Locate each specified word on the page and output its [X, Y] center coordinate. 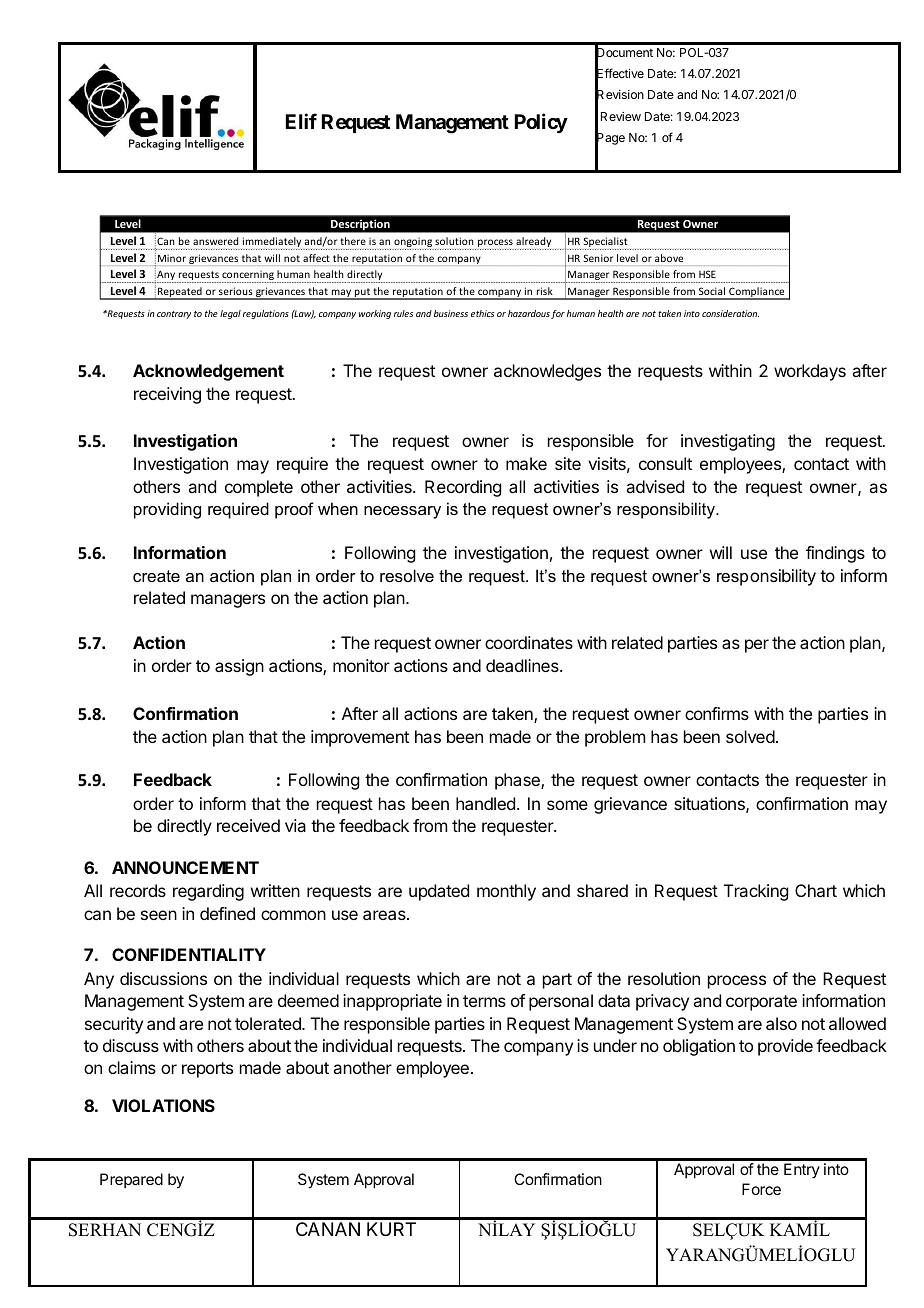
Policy [541, 123]
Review [621, 116]
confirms [717, 713]
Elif [301, 121]
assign [239, 667]
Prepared [131, 1180]
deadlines [523, 665]
